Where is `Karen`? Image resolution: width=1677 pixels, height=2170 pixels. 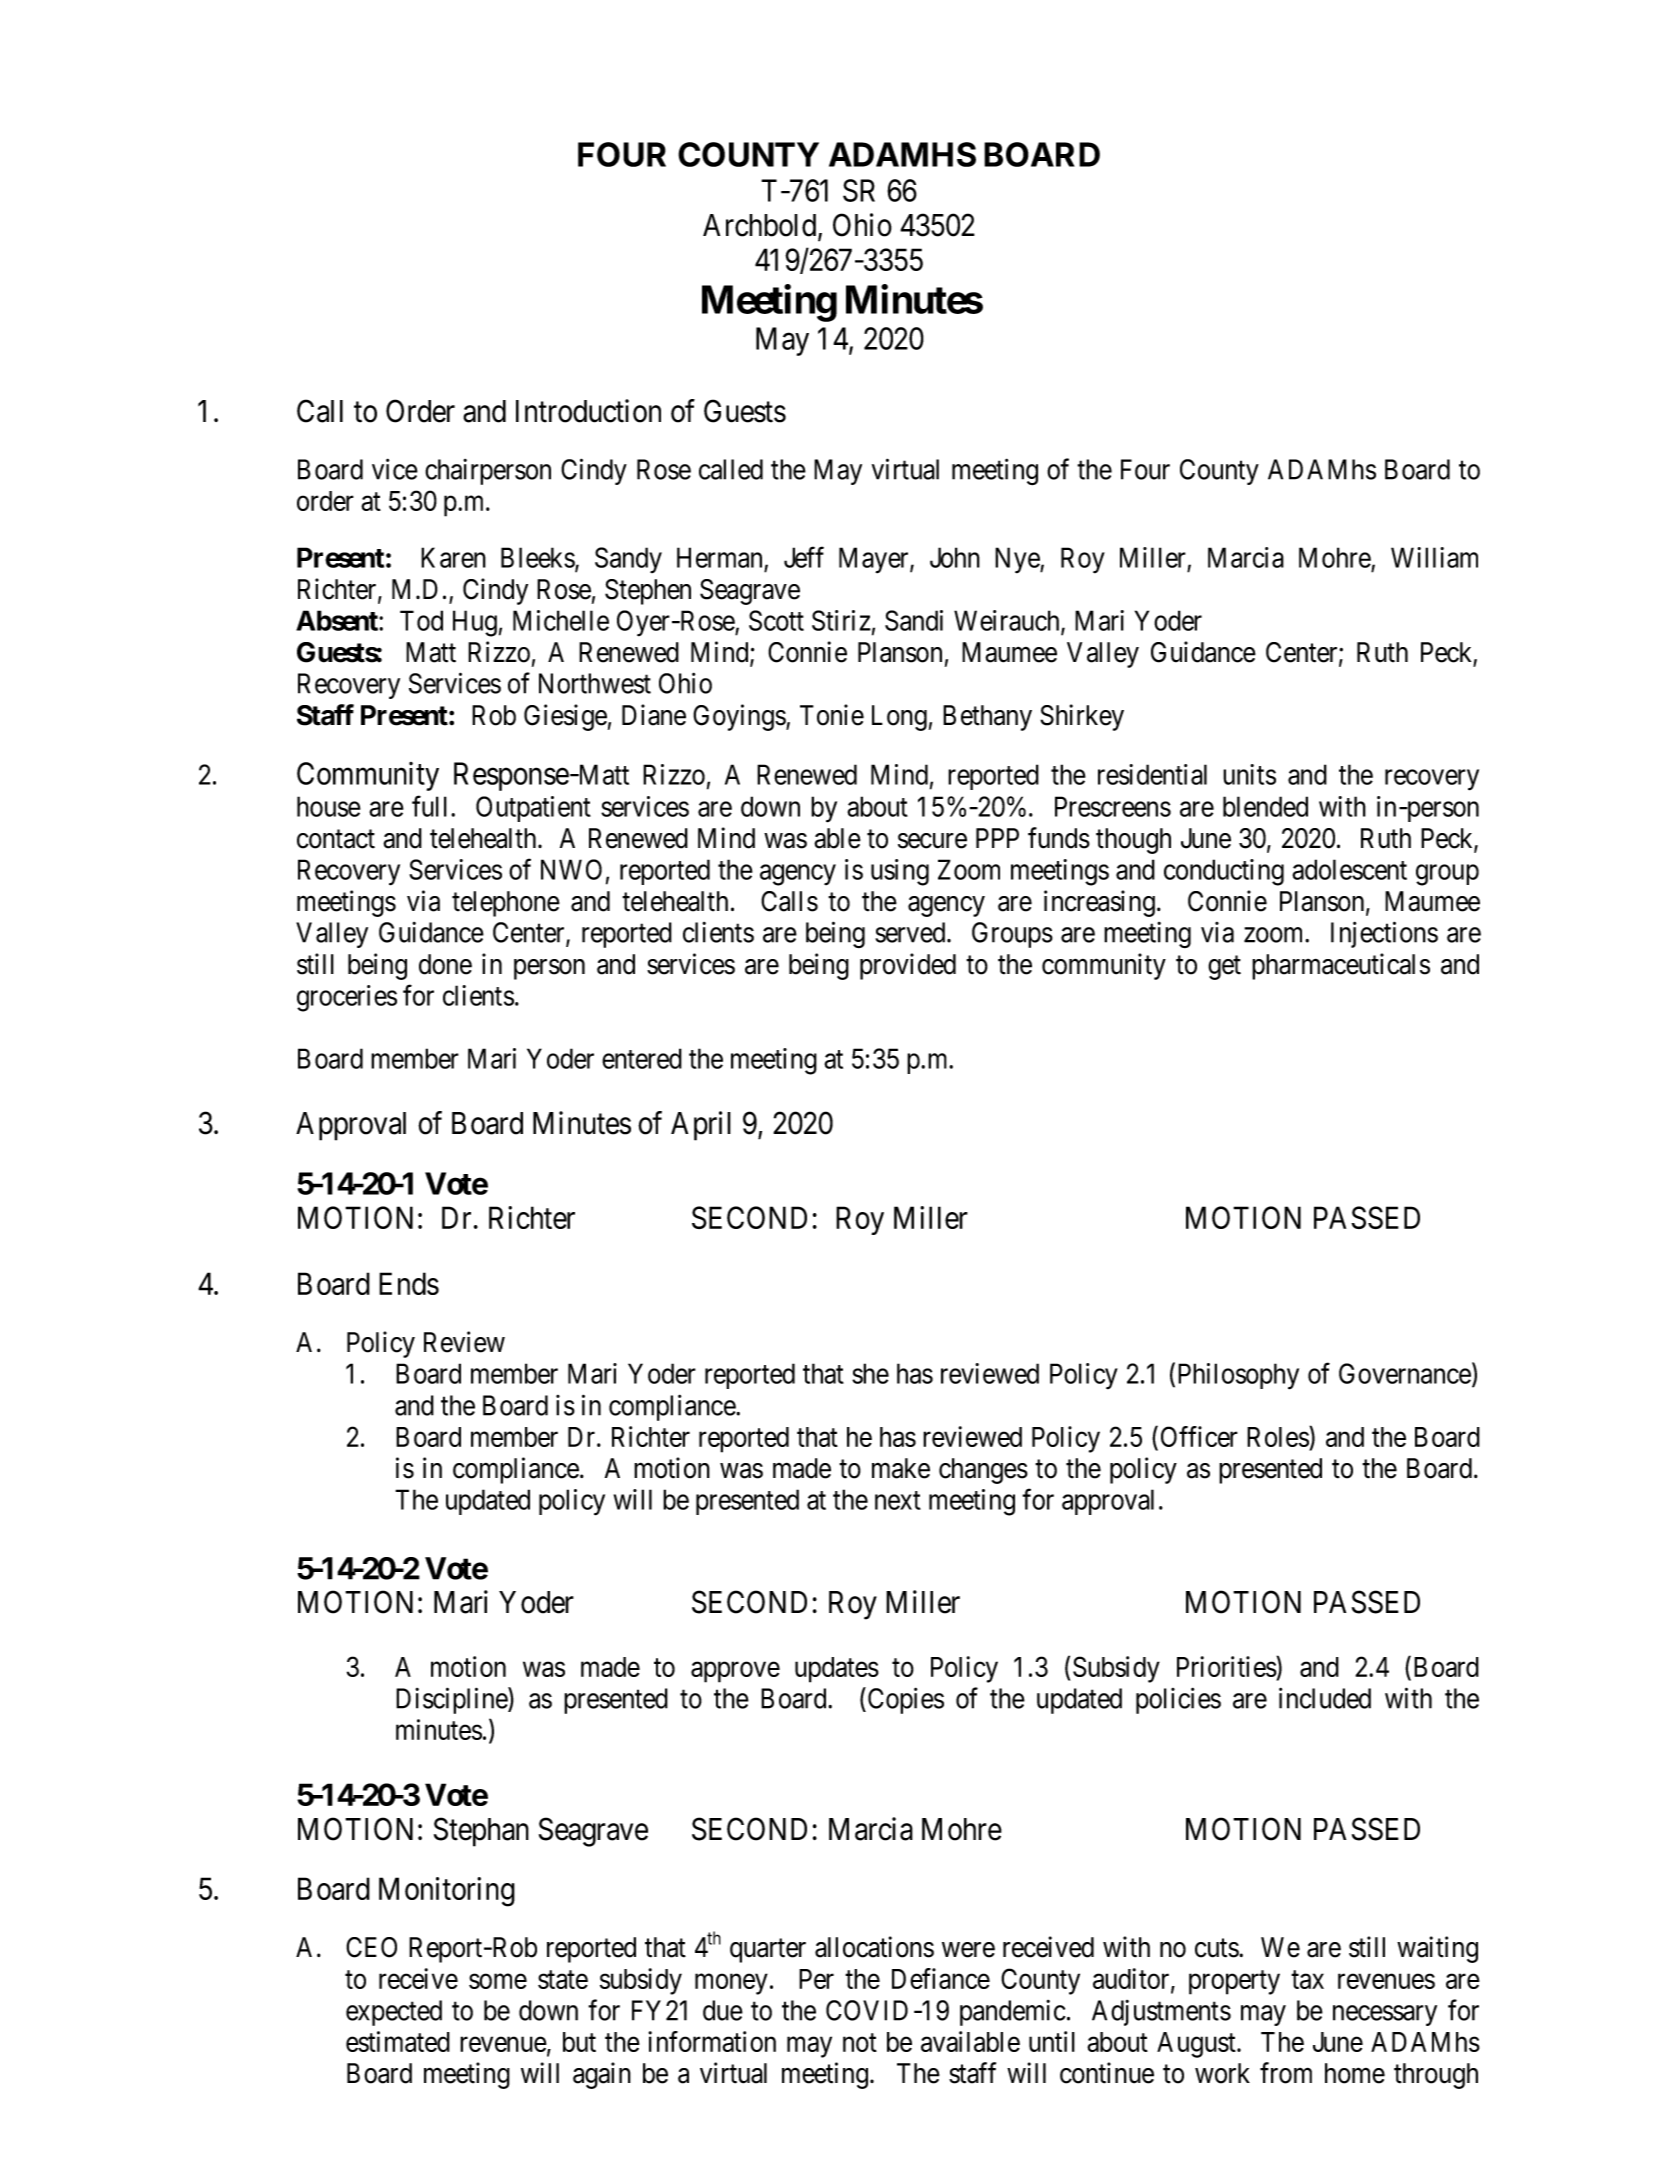 Karen is located at coordinates (453, 557).
